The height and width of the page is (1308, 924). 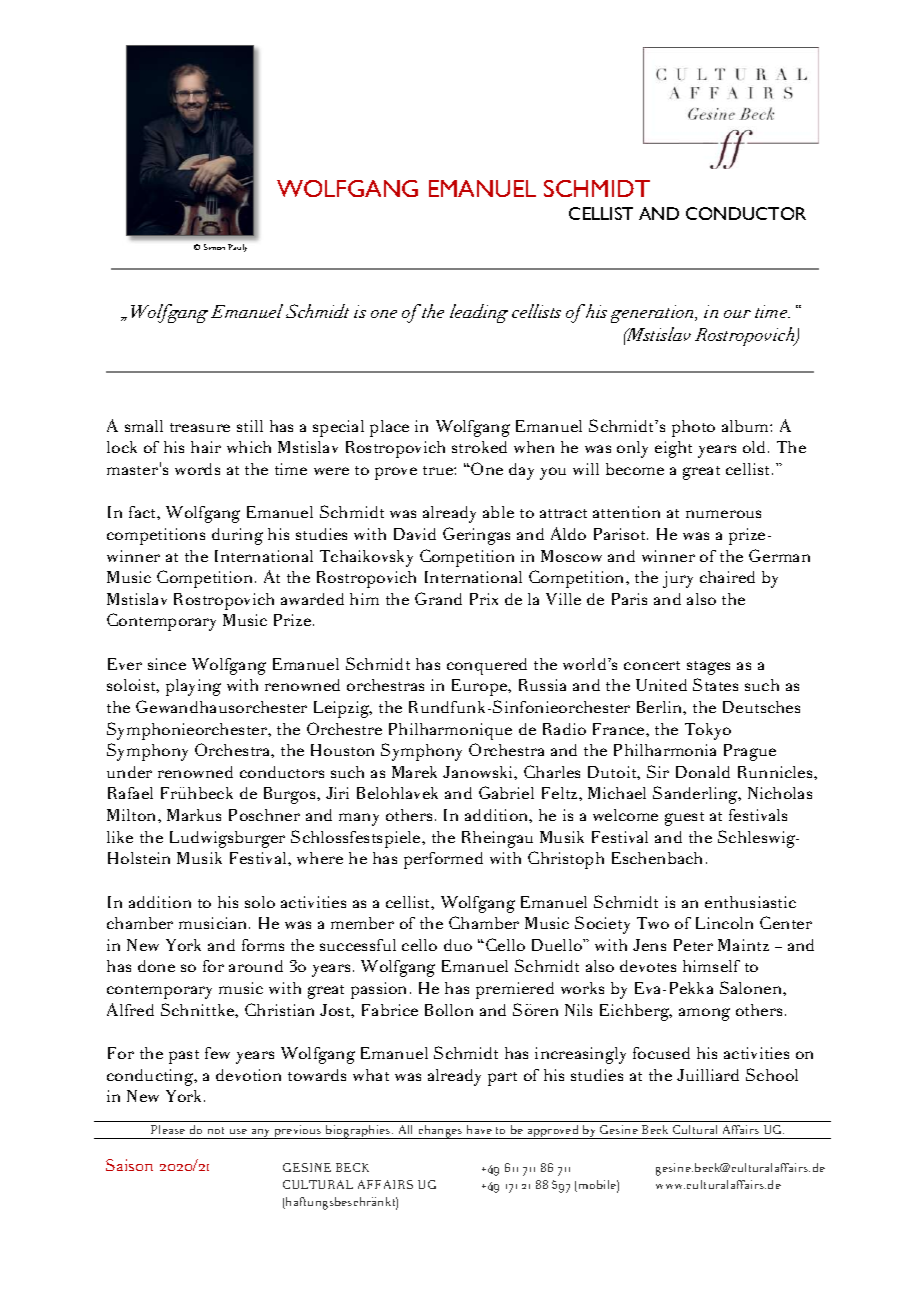 What do you see at coordinates (481, 687) in the page?
I see `Europe` at bounding box center [481, 687].
